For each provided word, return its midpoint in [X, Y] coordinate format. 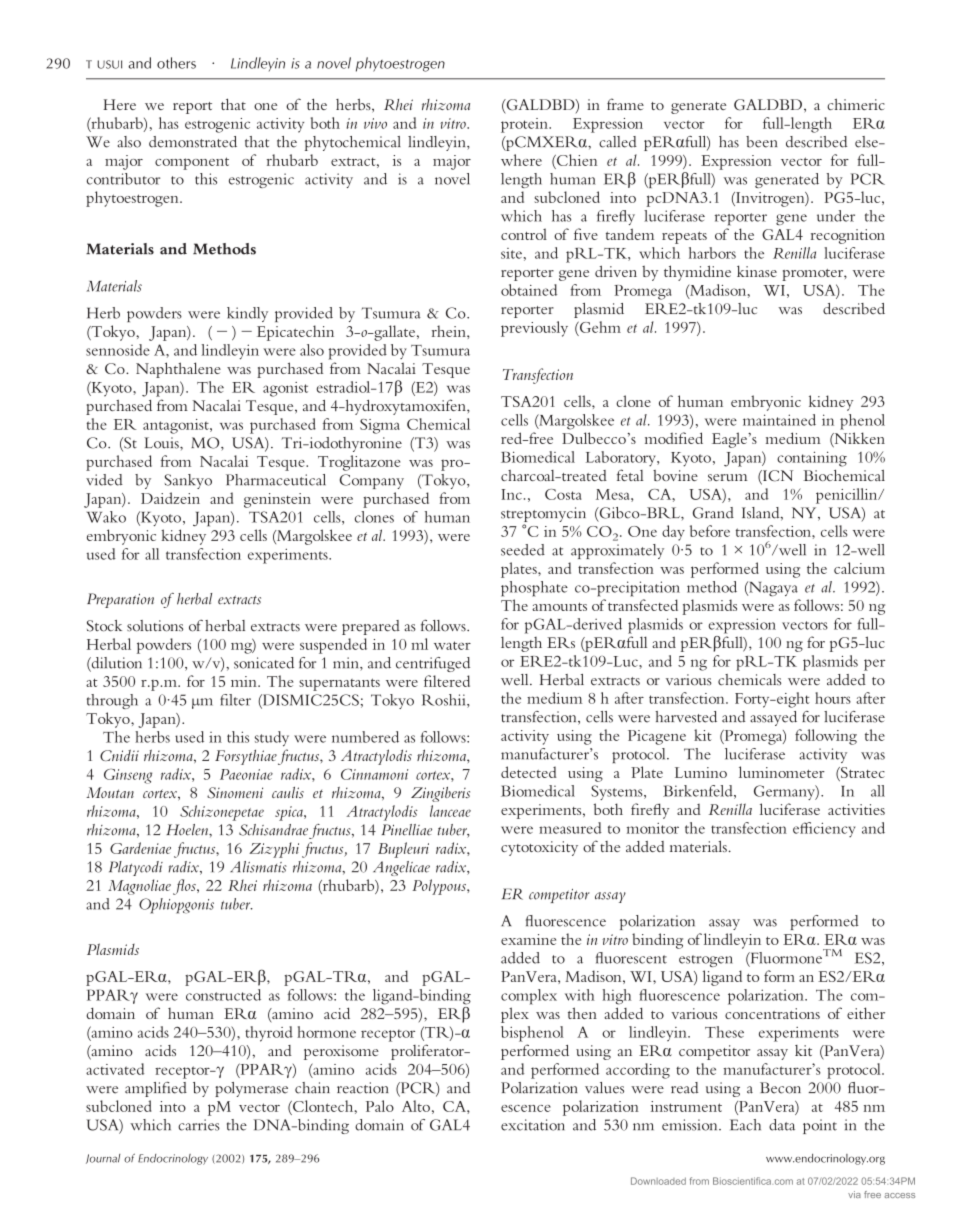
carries [199, 1125]
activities [856, 809]
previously [534, 329]
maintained [779, 420]
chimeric [856, 104]
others [176, 63]
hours [833, 698]
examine [528, 939]
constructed [223, 995]
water [452, 645]
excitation [532, 1125]
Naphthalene [178, 370]
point [820, 1126]
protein [525, 125]
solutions [155, 626]
